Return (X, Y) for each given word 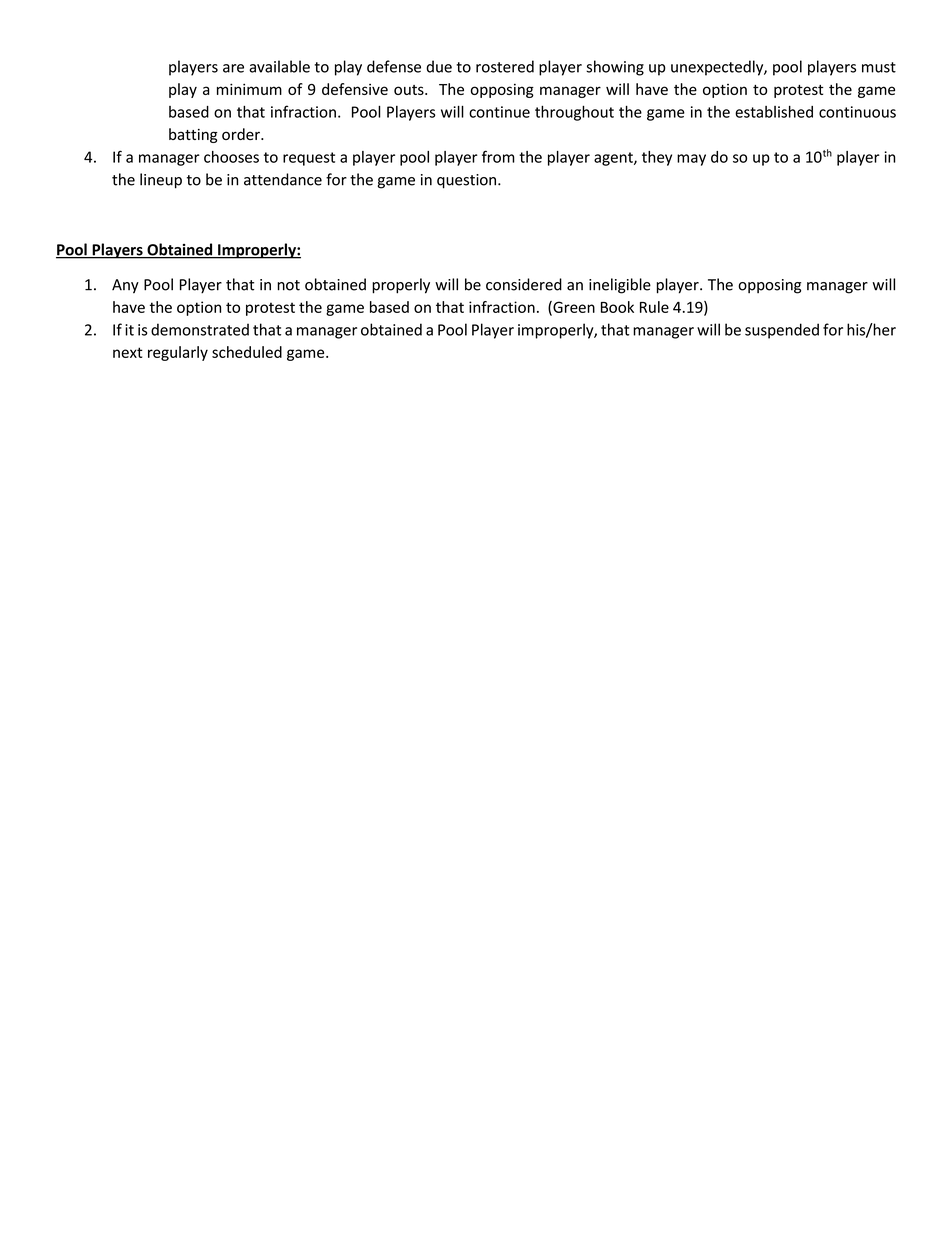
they (657, 158)
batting (193, 135)
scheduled (247, 352)
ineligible (620, 286)
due (439, 66)
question (466, 181)
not (288, 285)
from (498, 156)
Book (617, 307)
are (233, 68)
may (691, 160)
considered (524, 284)
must (879, 67)
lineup (161, 181)
